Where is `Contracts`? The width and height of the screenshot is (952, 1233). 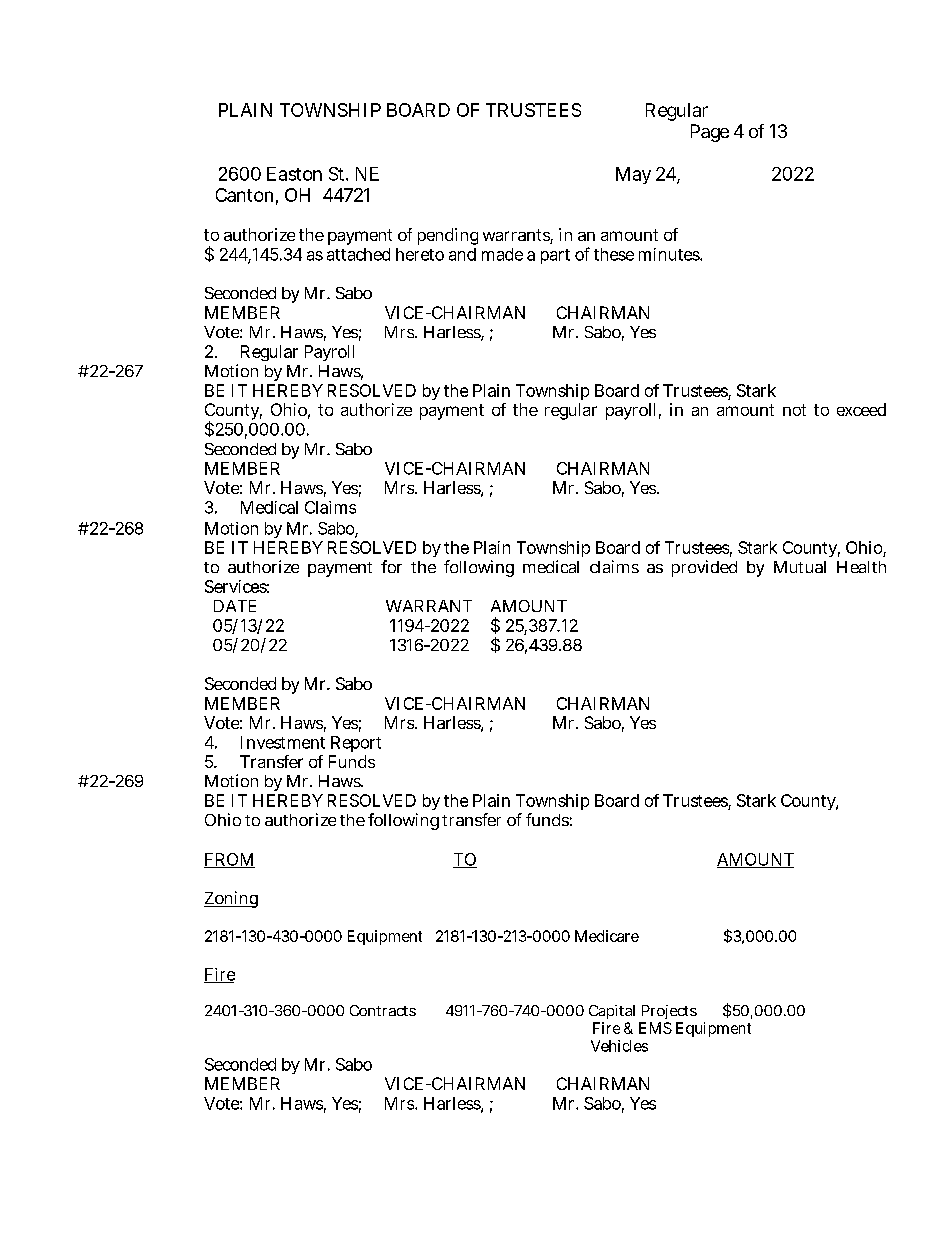
Contracts is located at coordinates (383, 1010).
